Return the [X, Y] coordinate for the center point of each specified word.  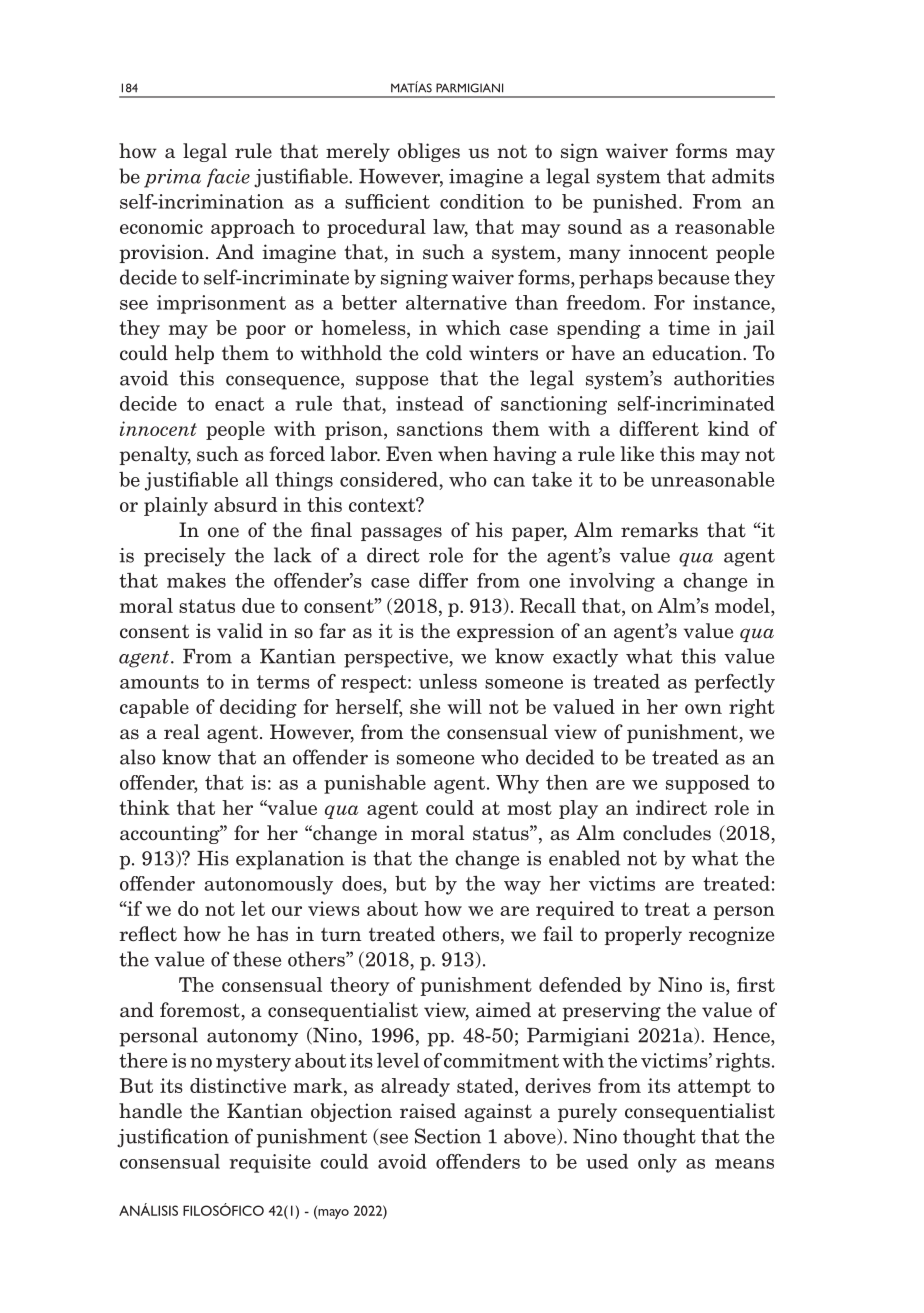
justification [173, 1138]
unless [448, 681]
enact [239, 404]
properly [643, 935]
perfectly [735, 683]
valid [240, 631]
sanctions [440, 428]
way [522, 888]
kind [728, 428]
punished [636, 203]
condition [482, 201]
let [253, 908]
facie [228, 177]
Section [448, 1136]
